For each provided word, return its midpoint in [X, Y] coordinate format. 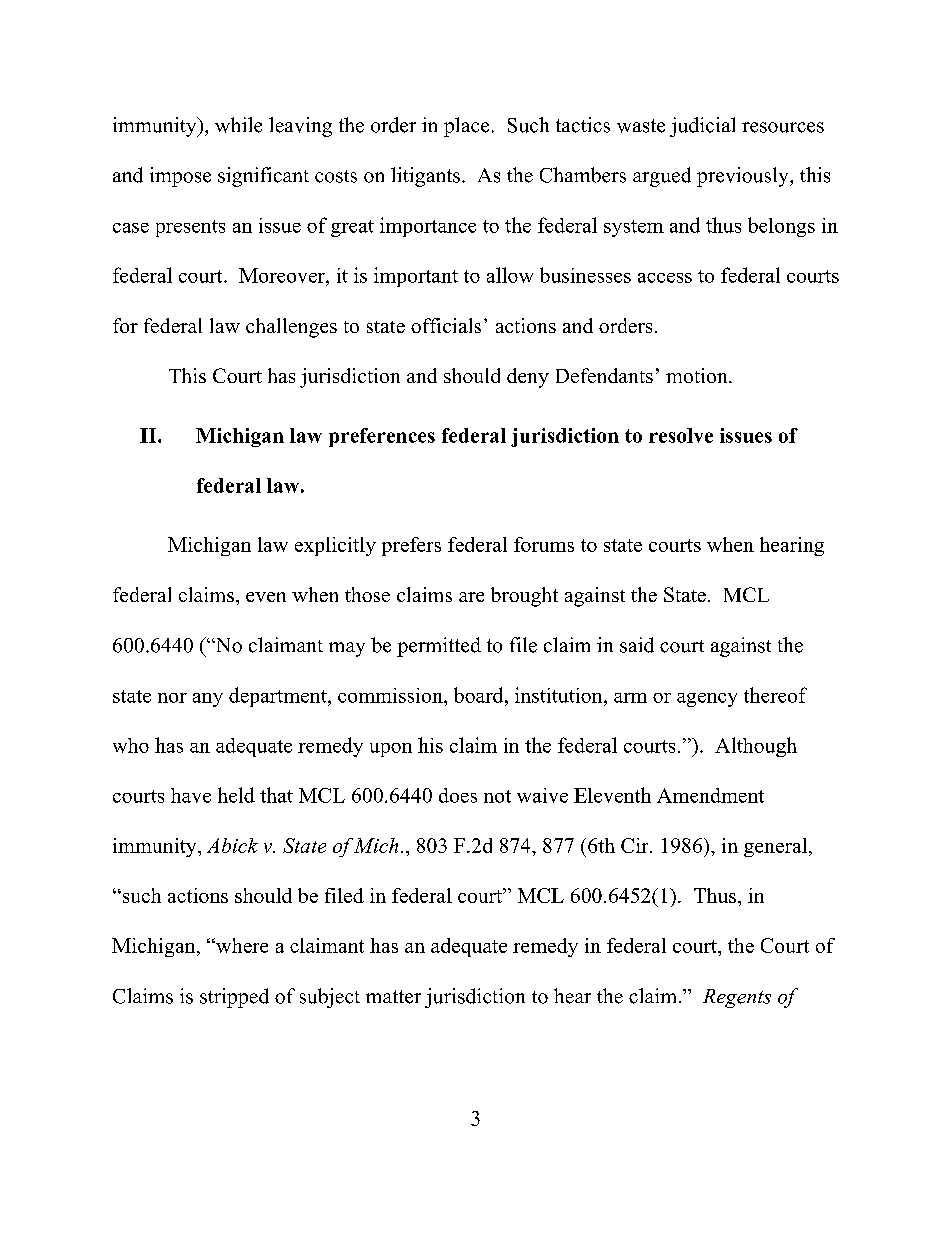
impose [180, 177]
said [637, 645]
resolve [681, 435]
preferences [382, 437]
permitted [439, 647]
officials [446, 325]
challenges [291, 328]
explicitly [335, 546]
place [466, 127]
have [191, 795]
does [458, 795]
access [665, 278]
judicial [702, 127]
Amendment [710, 795]
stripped [234, 998]
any [208, 700]
